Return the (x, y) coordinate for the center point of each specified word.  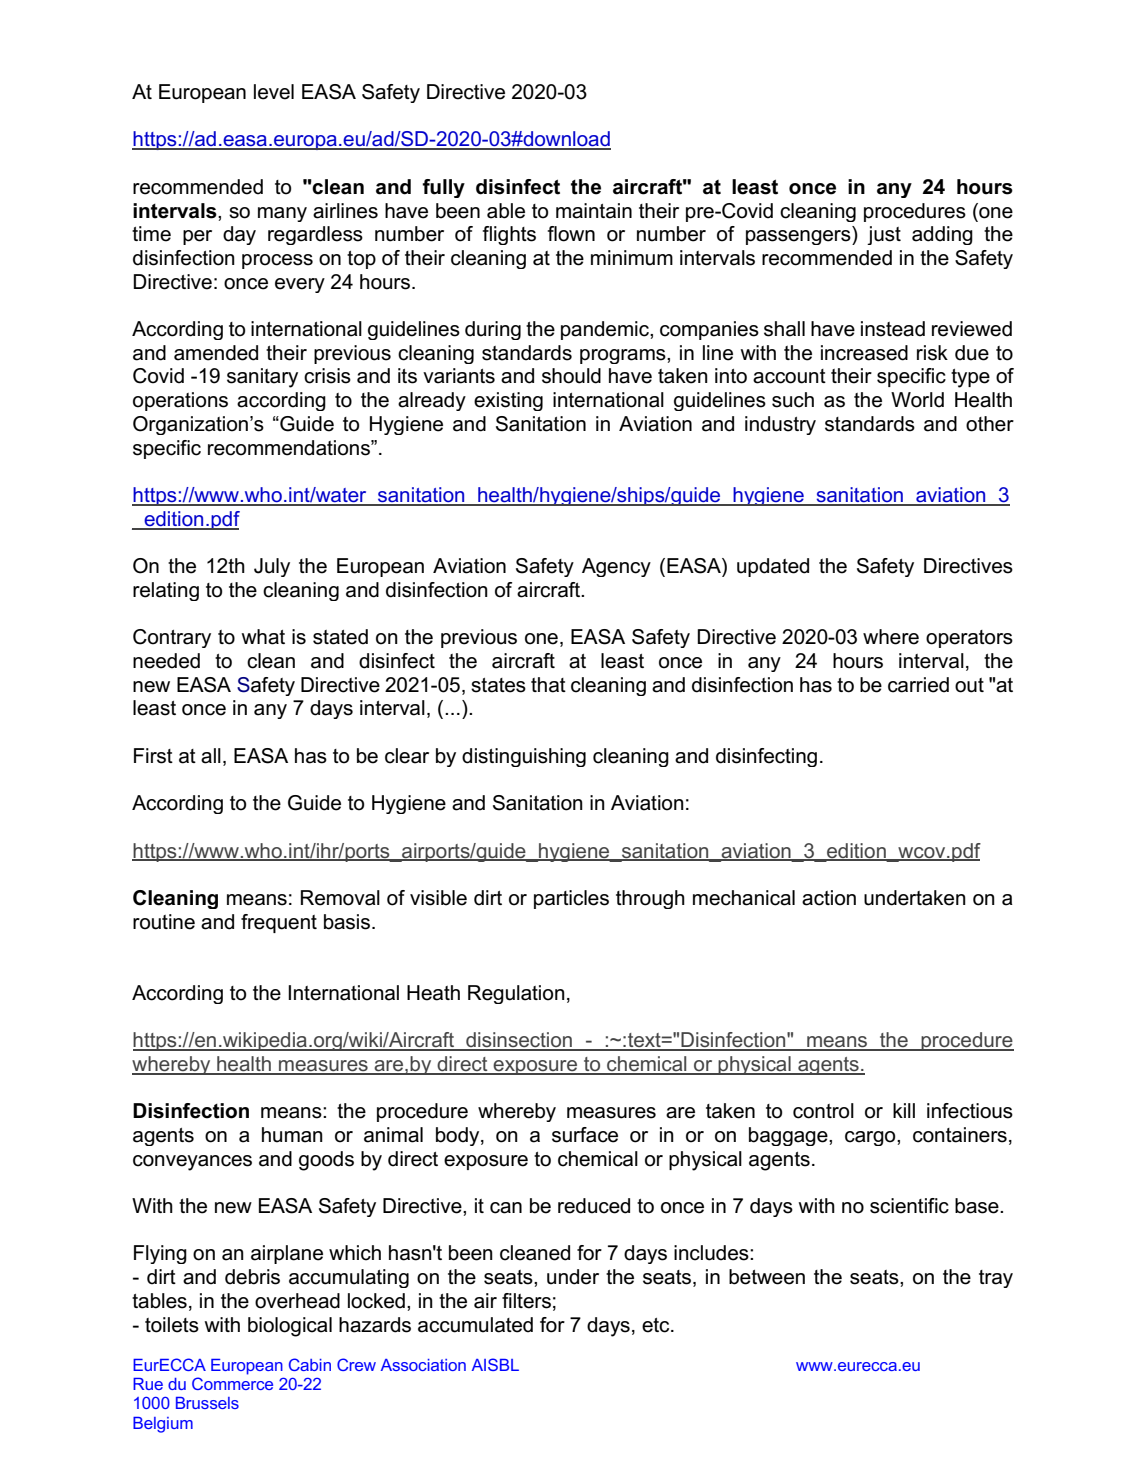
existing (508, 401)
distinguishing (524, 757)
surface (585, 1135)
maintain (594, 211)
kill (904, 1110)
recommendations (290, 448)
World (917, 400)
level (274, 92)
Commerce (232, 1383)
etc (657, 1325)
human (292, 1135)
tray (996, 1279)
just (884, 235)
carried (918, 685)
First (153, 756)
